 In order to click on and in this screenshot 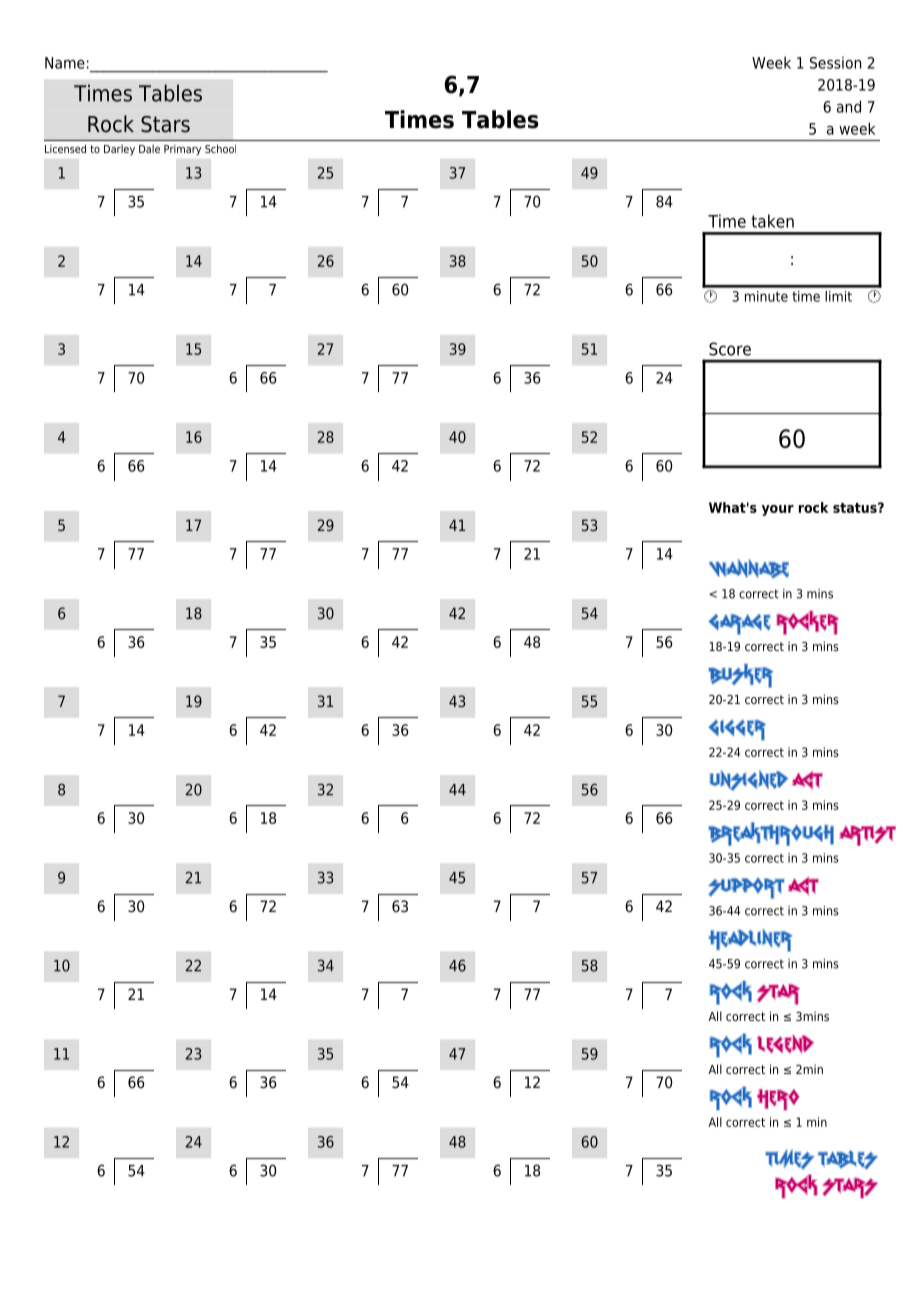, I will do `click(849, 106)`.
